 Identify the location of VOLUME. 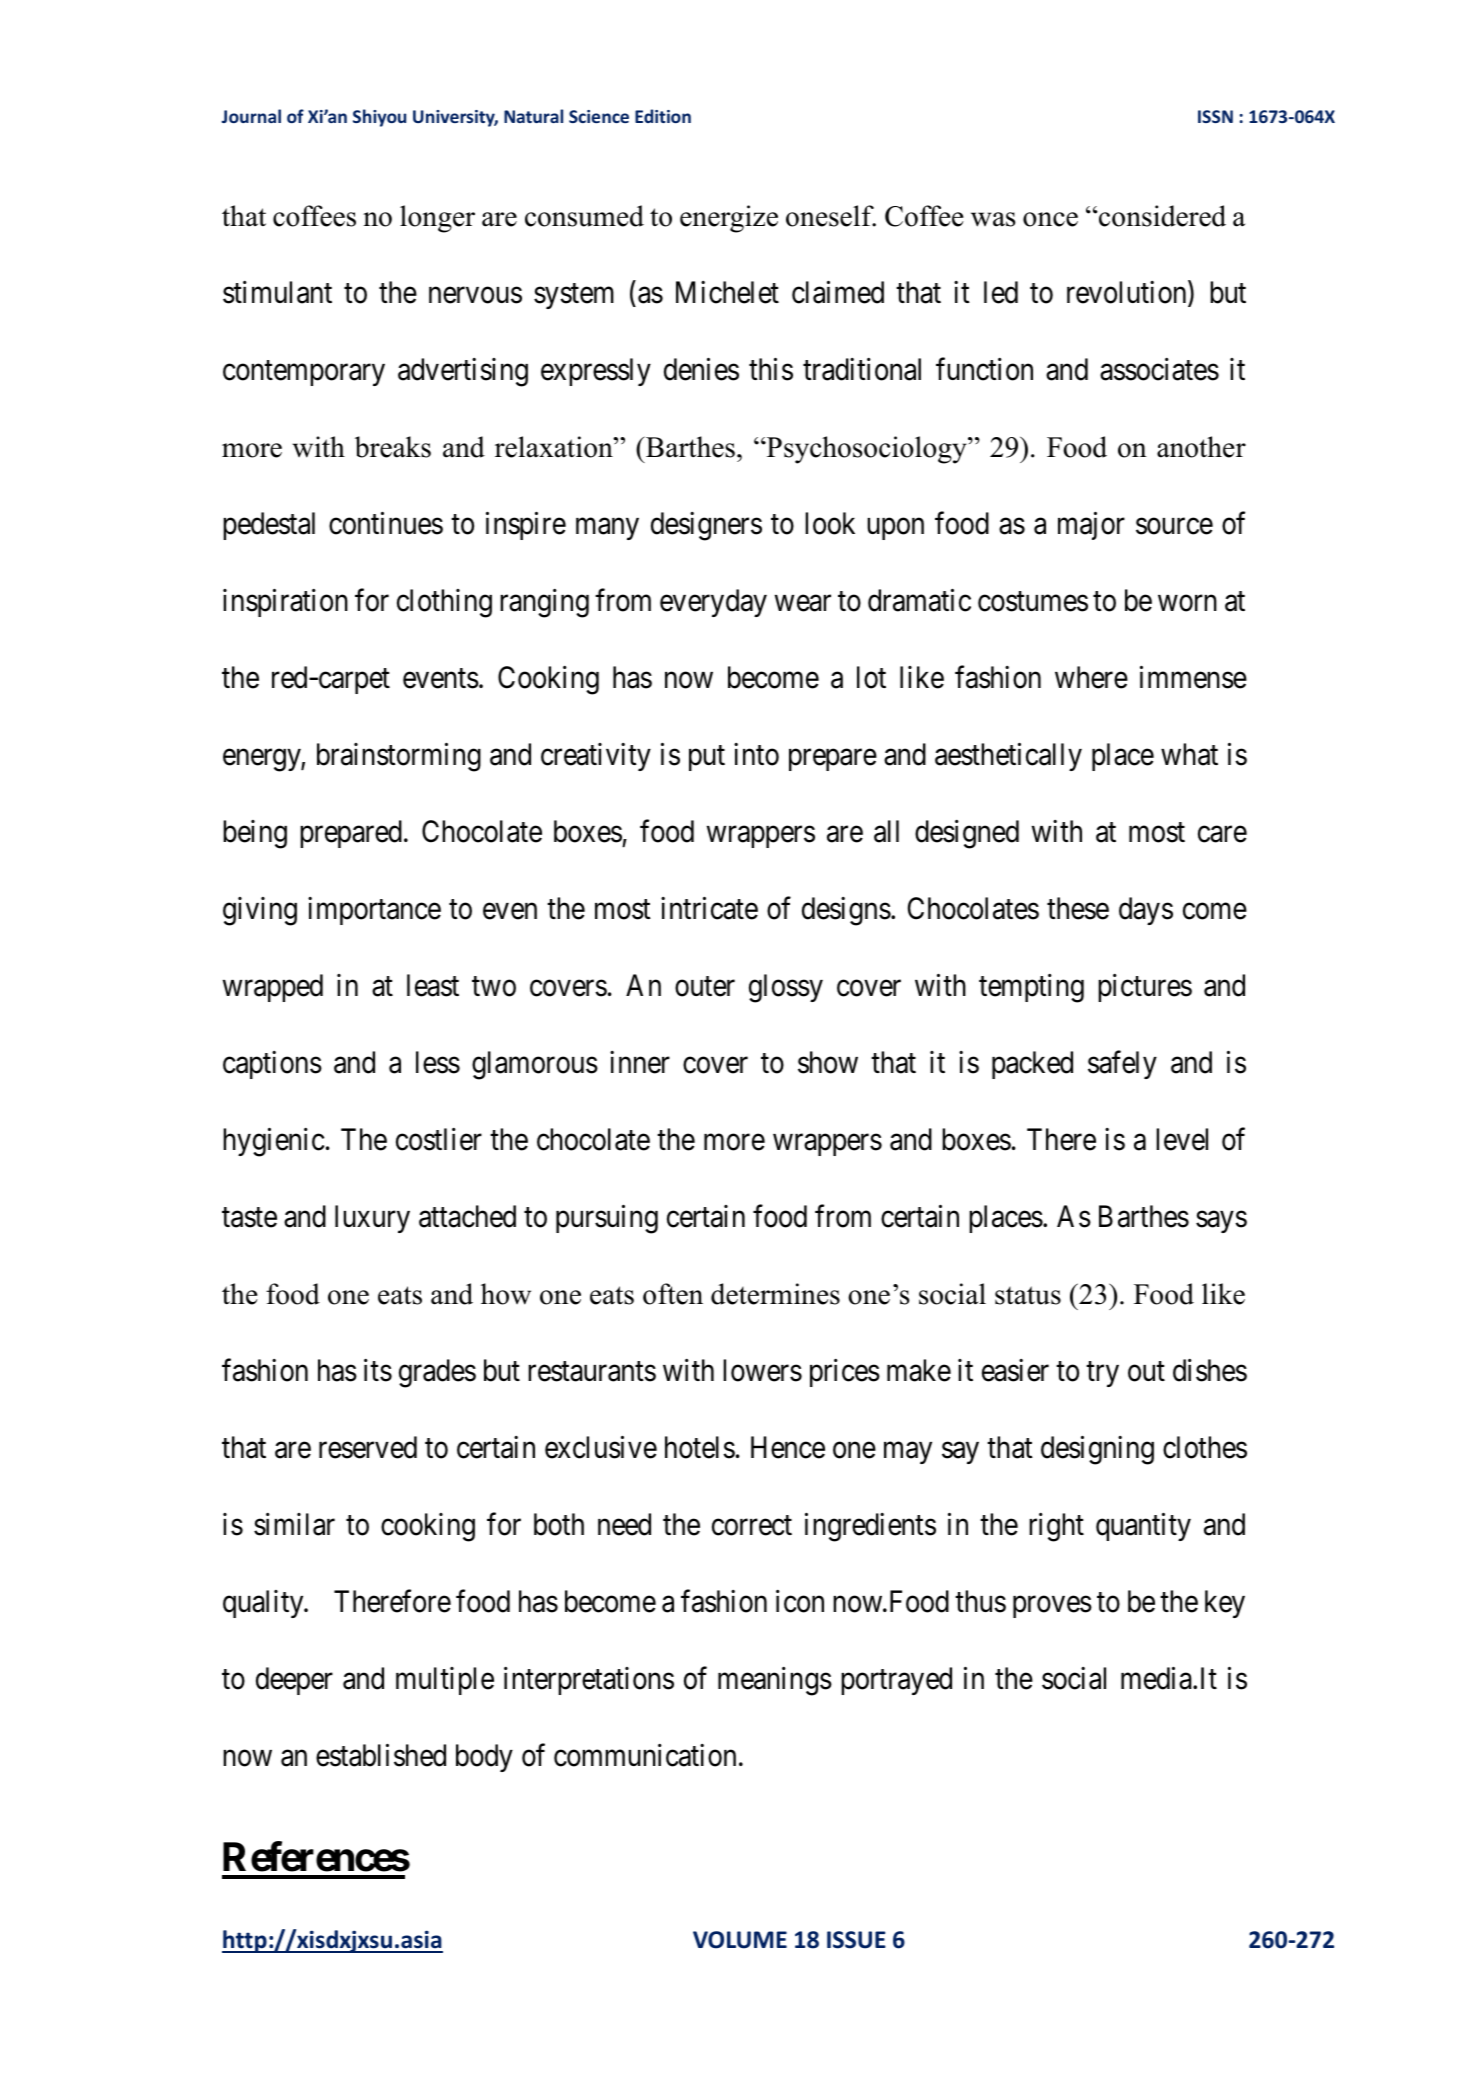
(740, 1940).
